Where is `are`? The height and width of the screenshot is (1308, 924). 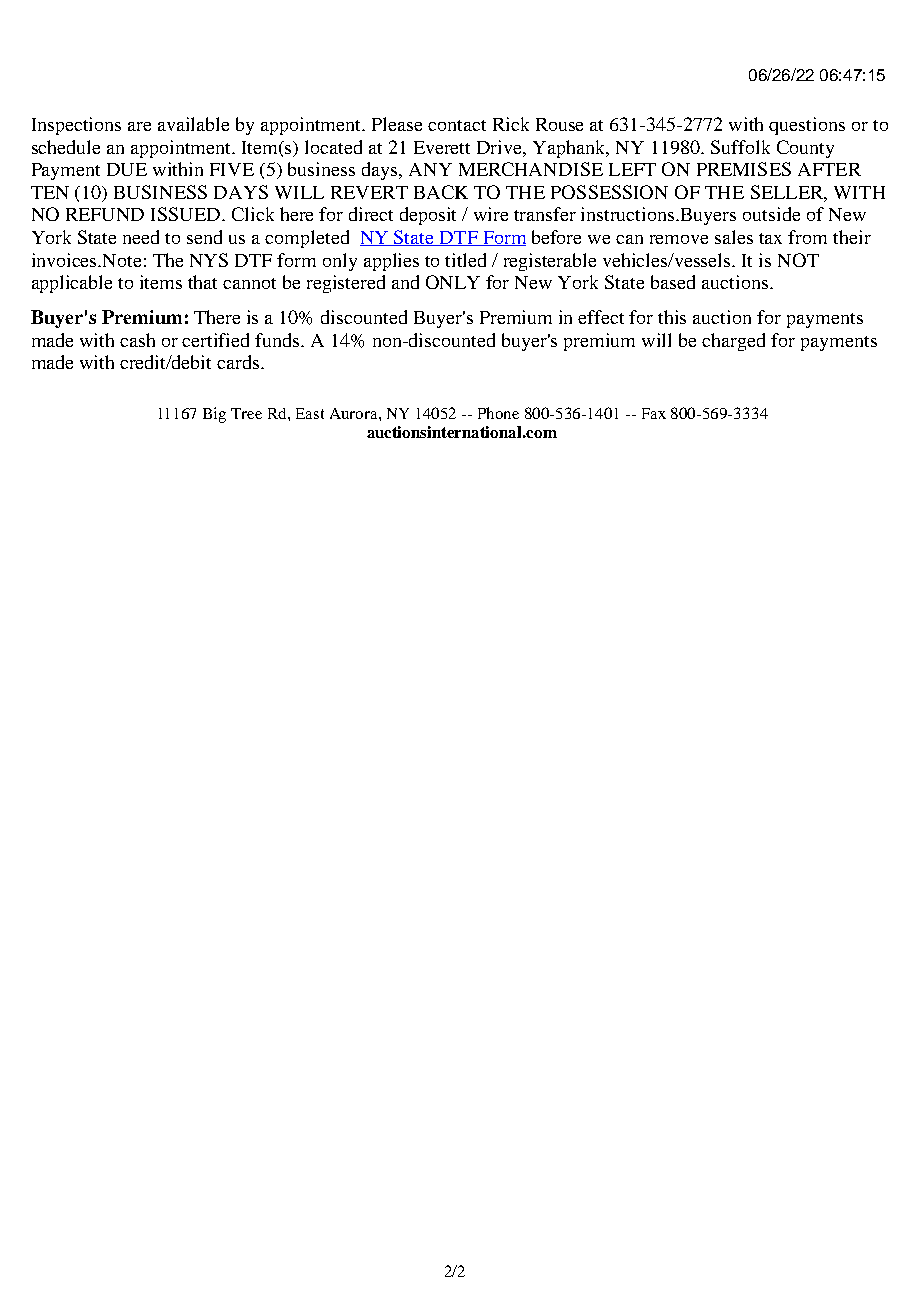 are is located at coordinates (139, 126).
